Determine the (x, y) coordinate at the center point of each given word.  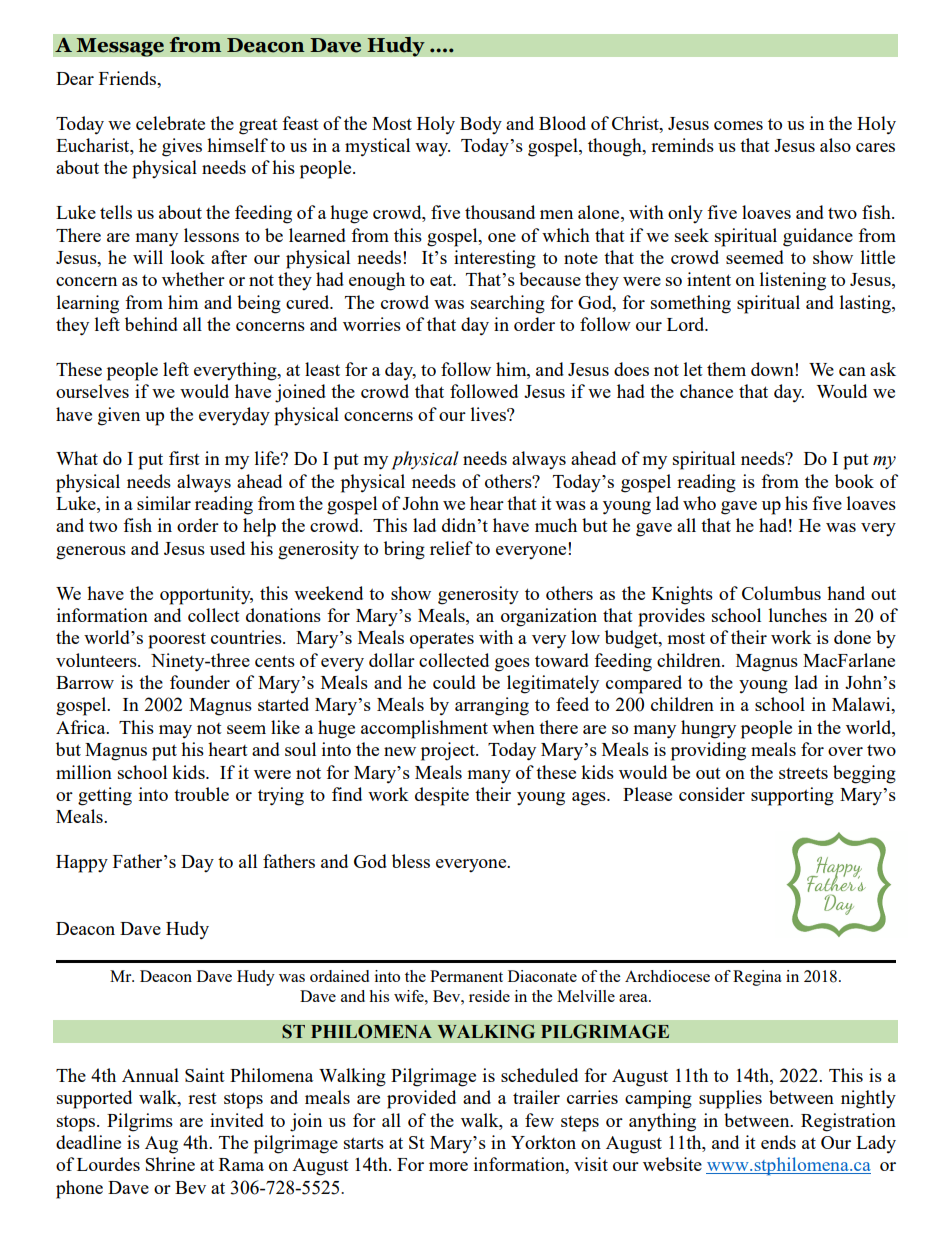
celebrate (170, 123)
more (448, 1166)
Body (481, 125)
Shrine (170, 1164)
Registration (848, 1122)
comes (738, 125)
